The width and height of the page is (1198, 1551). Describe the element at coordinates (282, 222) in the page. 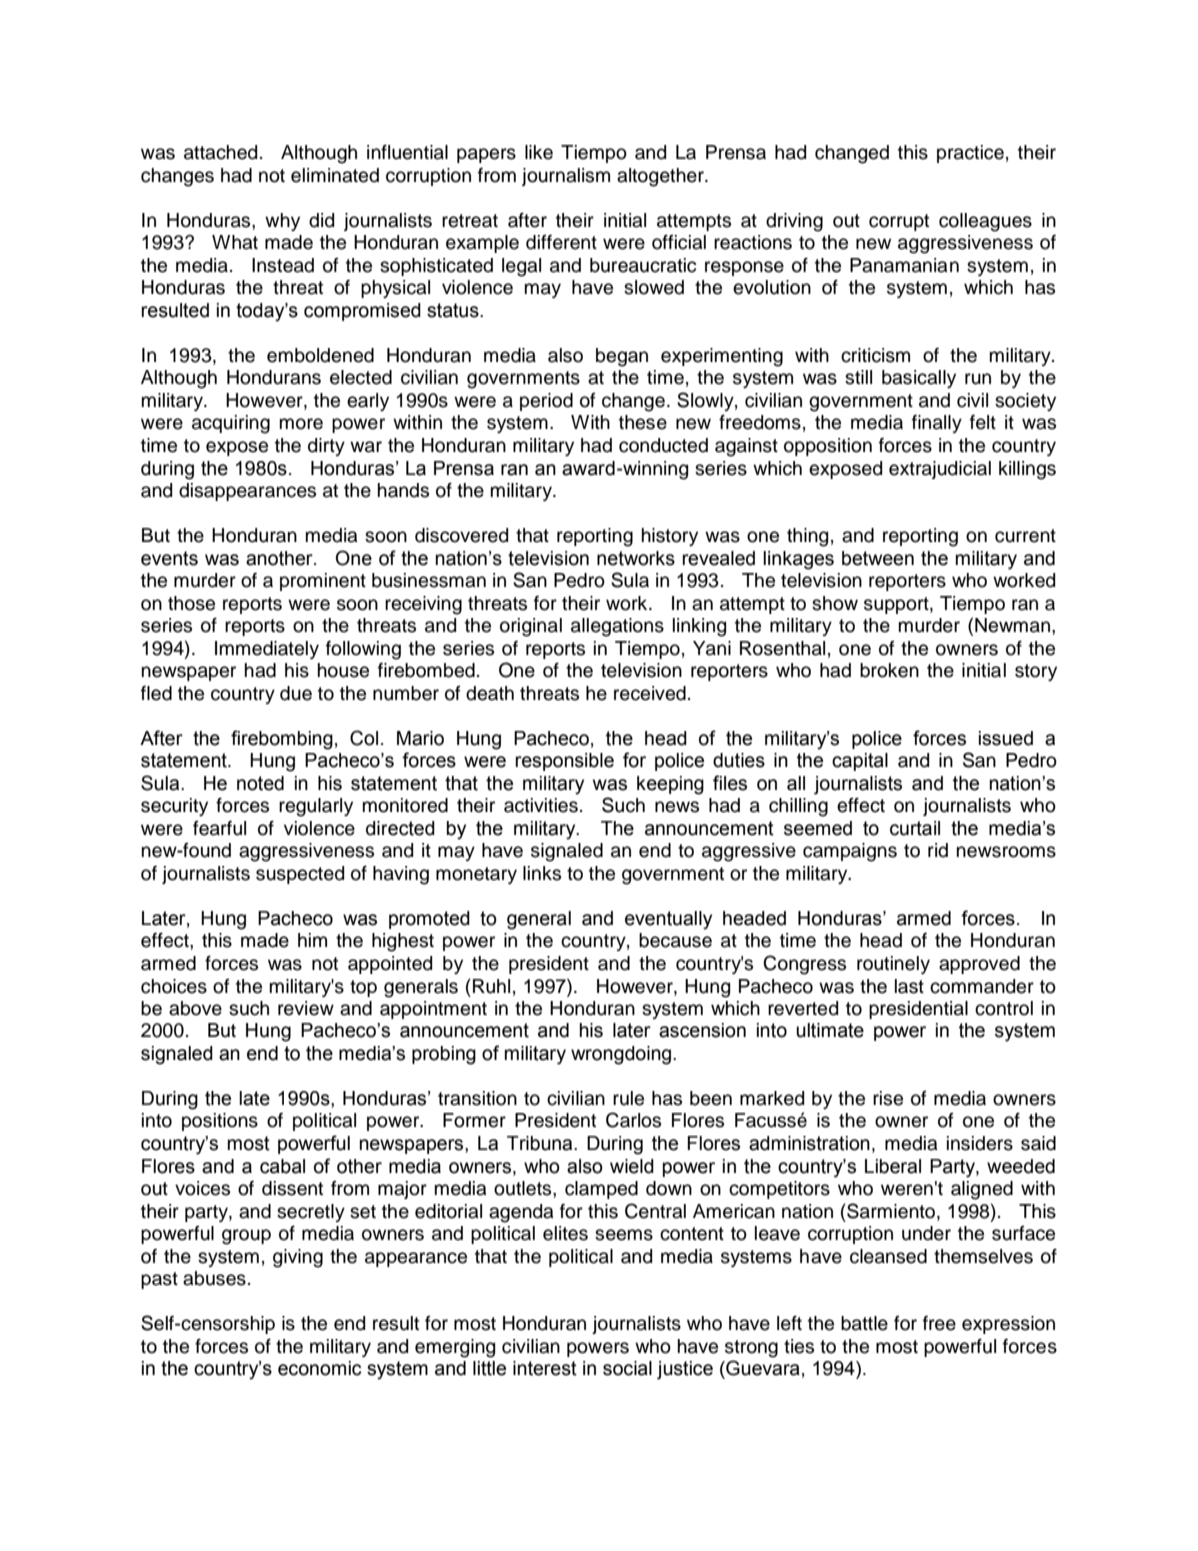

I see `why` at that location.
